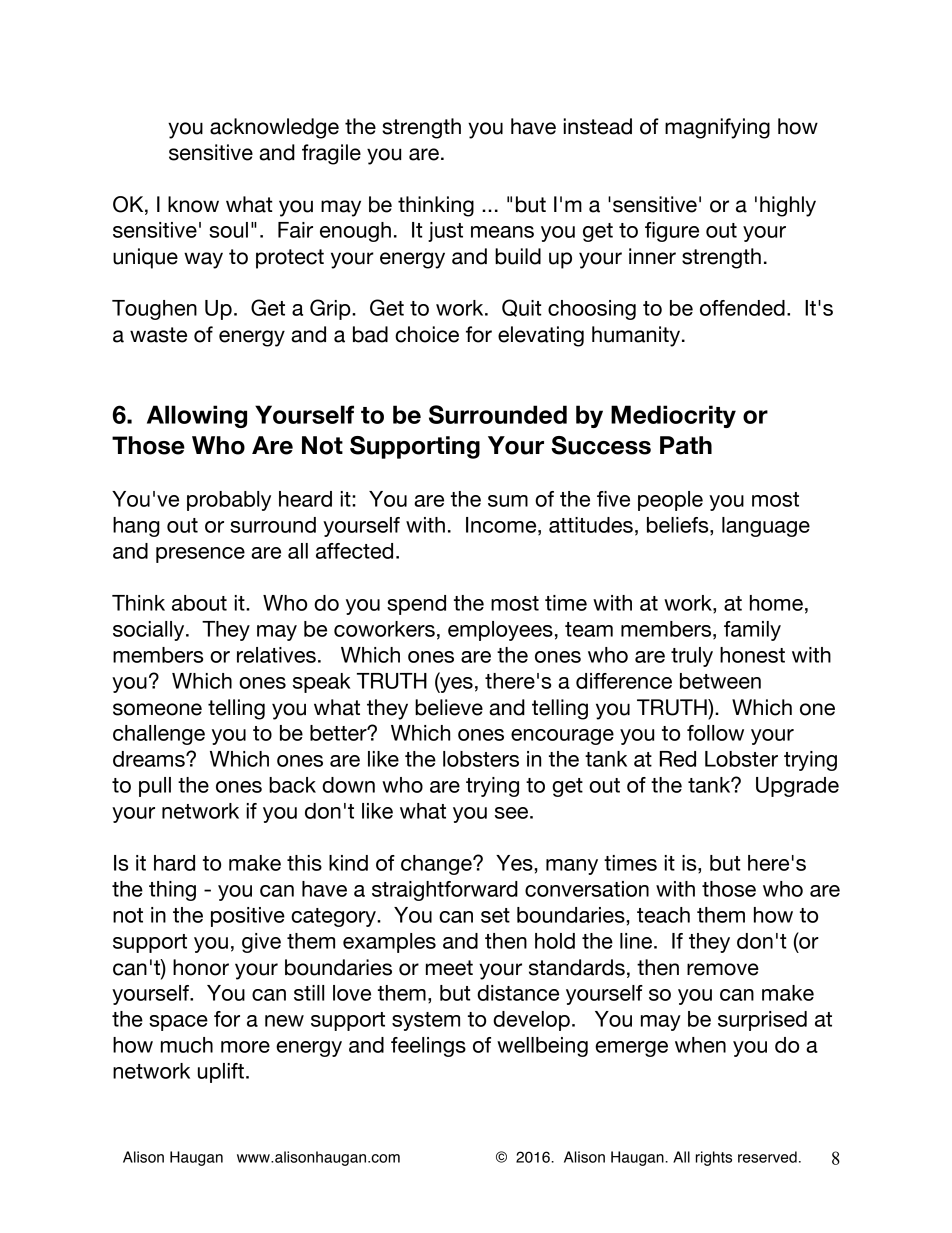 The height and width of the page is (1233, 952). What do you see at coordinates (428, 1047) in the page?
I see `feelings` at bounding box center [428, 1047].
